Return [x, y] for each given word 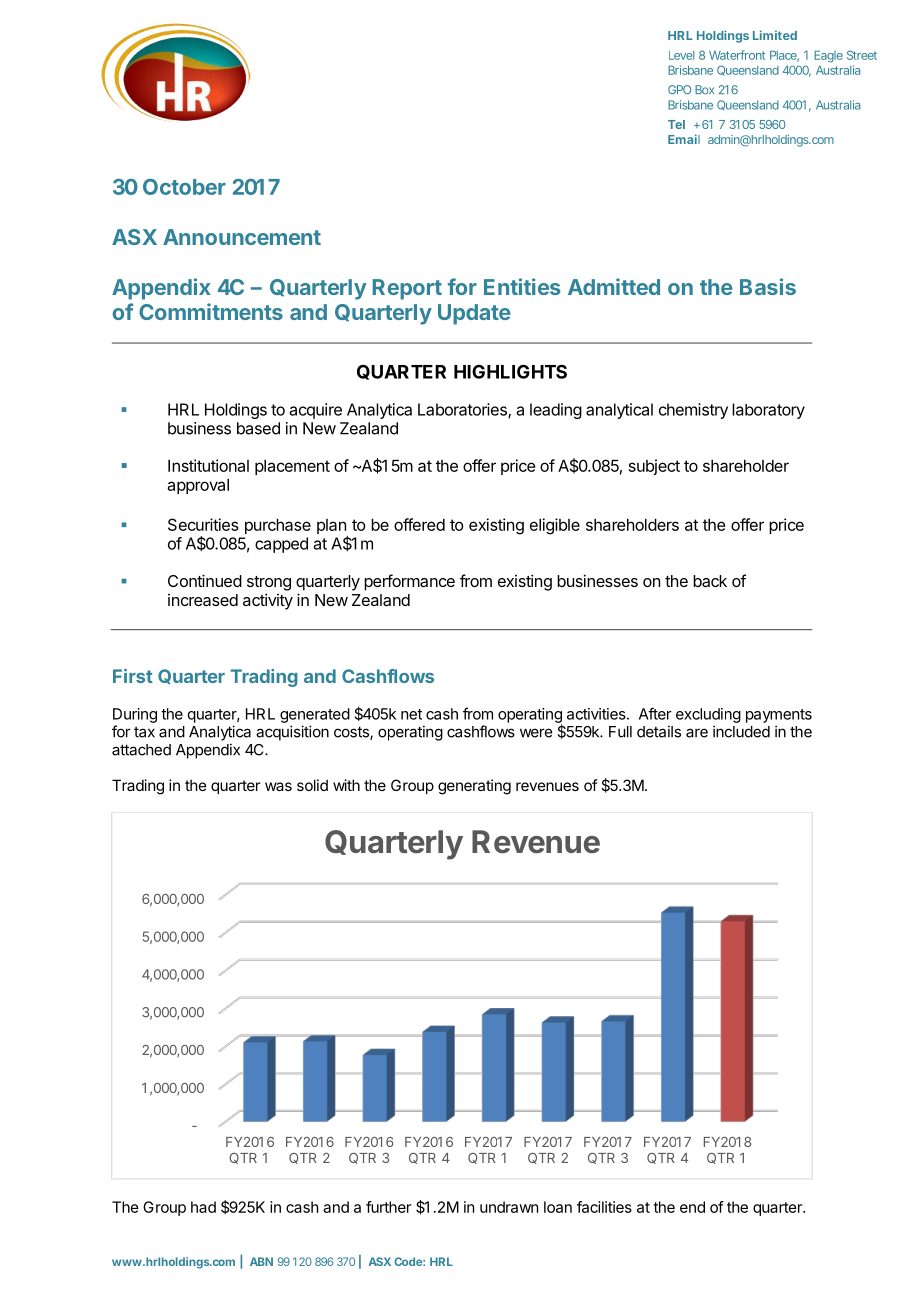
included [741, 731]
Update [474, 314]
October [184, 187]
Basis [768, 286]
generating [474, 787]
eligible [555, 526]
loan [558, 1207]
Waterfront [737, 55]
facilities [604, 1207]
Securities [203, 524]
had [203, 1207]
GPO [679, 89]
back [710, 581]
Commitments [211, 311]
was [278, 786]
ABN [261, 1261]
